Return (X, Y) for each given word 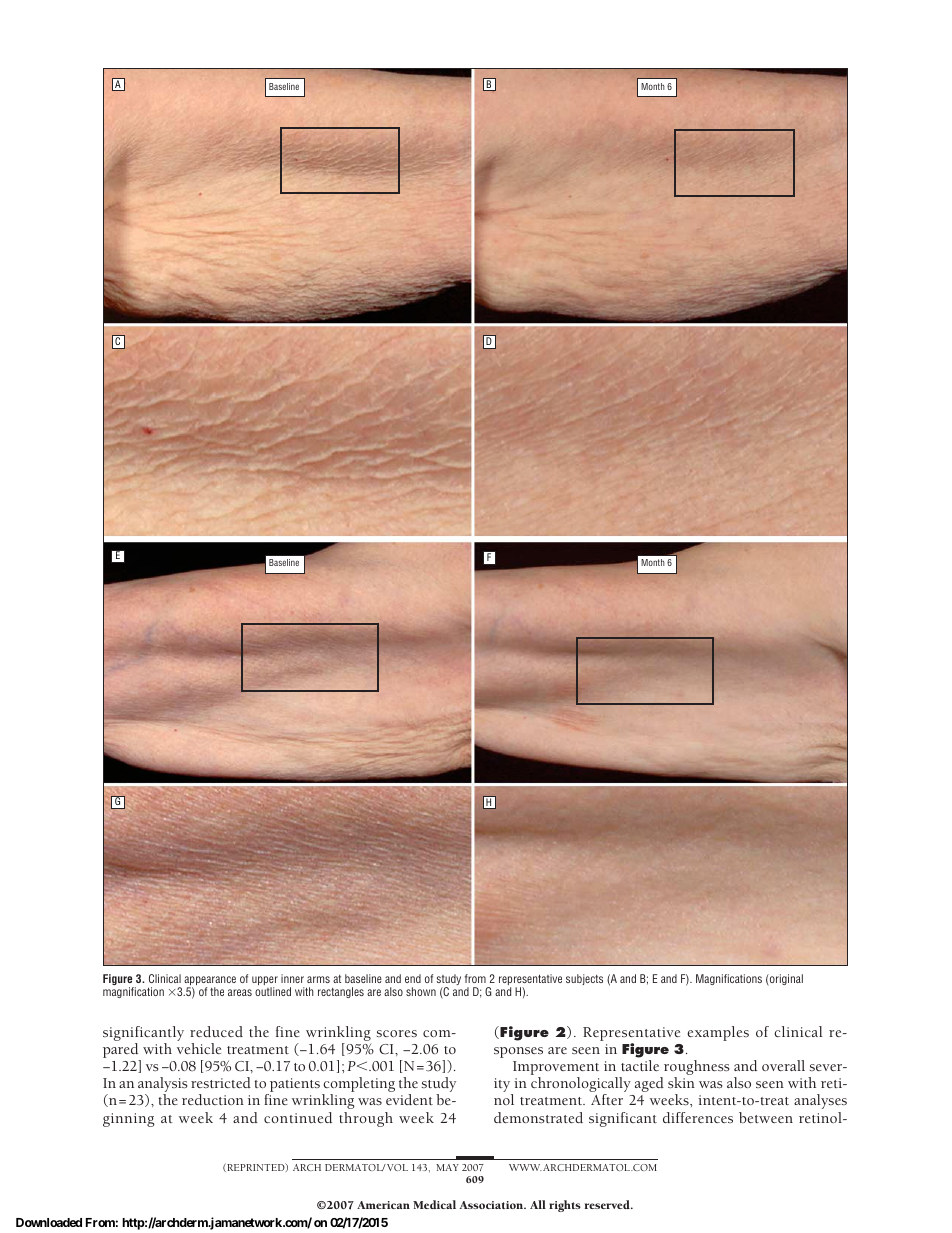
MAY (447, 1167)
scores (397, 1033)
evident (409, 1099)
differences (698, 1117)
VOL (397, 1167)
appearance (210, 982)
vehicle (199, 1048)
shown (421, 991)
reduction (213, 1099)
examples (718, 1033)
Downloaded (49, 1222)
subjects (584, 979)
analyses (820, 1101)
